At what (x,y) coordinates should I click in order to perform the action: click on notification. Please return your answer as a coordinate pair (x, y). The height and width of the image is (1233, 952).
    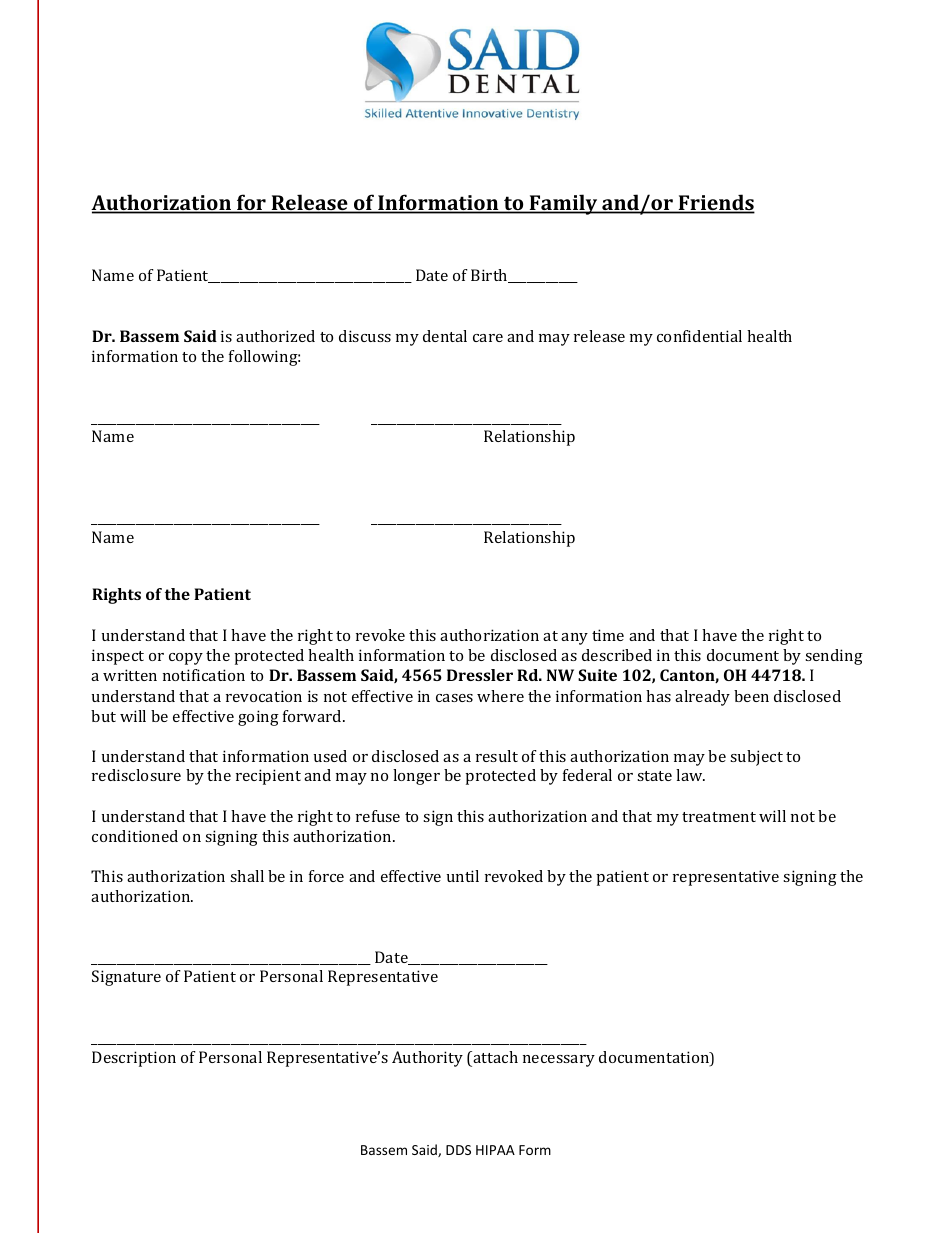
    Looking at the image, I should click on (204, 675).
